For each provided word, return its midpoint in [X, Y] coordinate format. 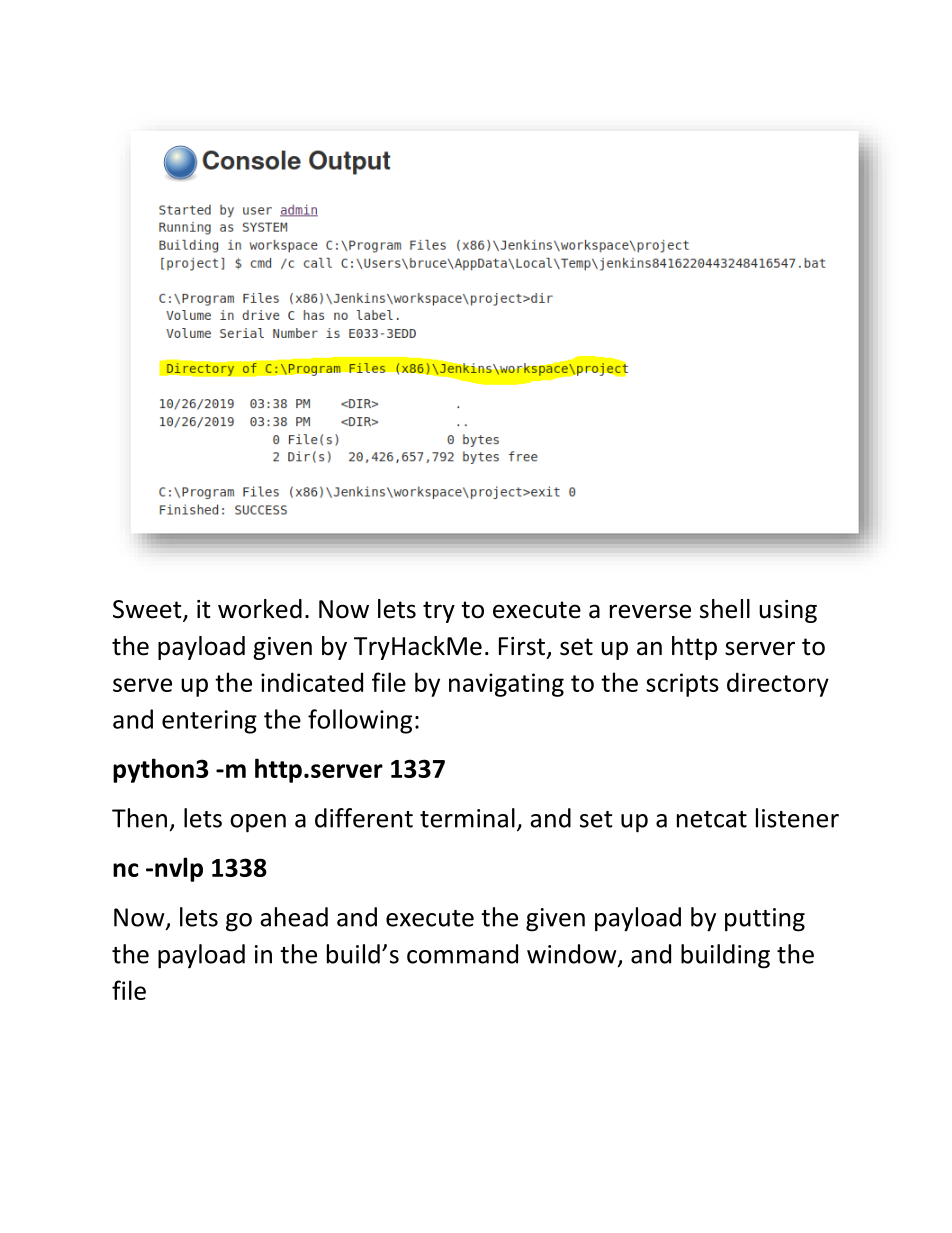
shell [725, 609]
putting [765, 920]
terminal [467, 818]
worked [260, 609]
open [258, 823]
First [523, 647]
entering [209, 722]
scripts [682, 685]
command [462, 954]
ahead [294, 917]
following [360, 721]
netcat [712, 819]
